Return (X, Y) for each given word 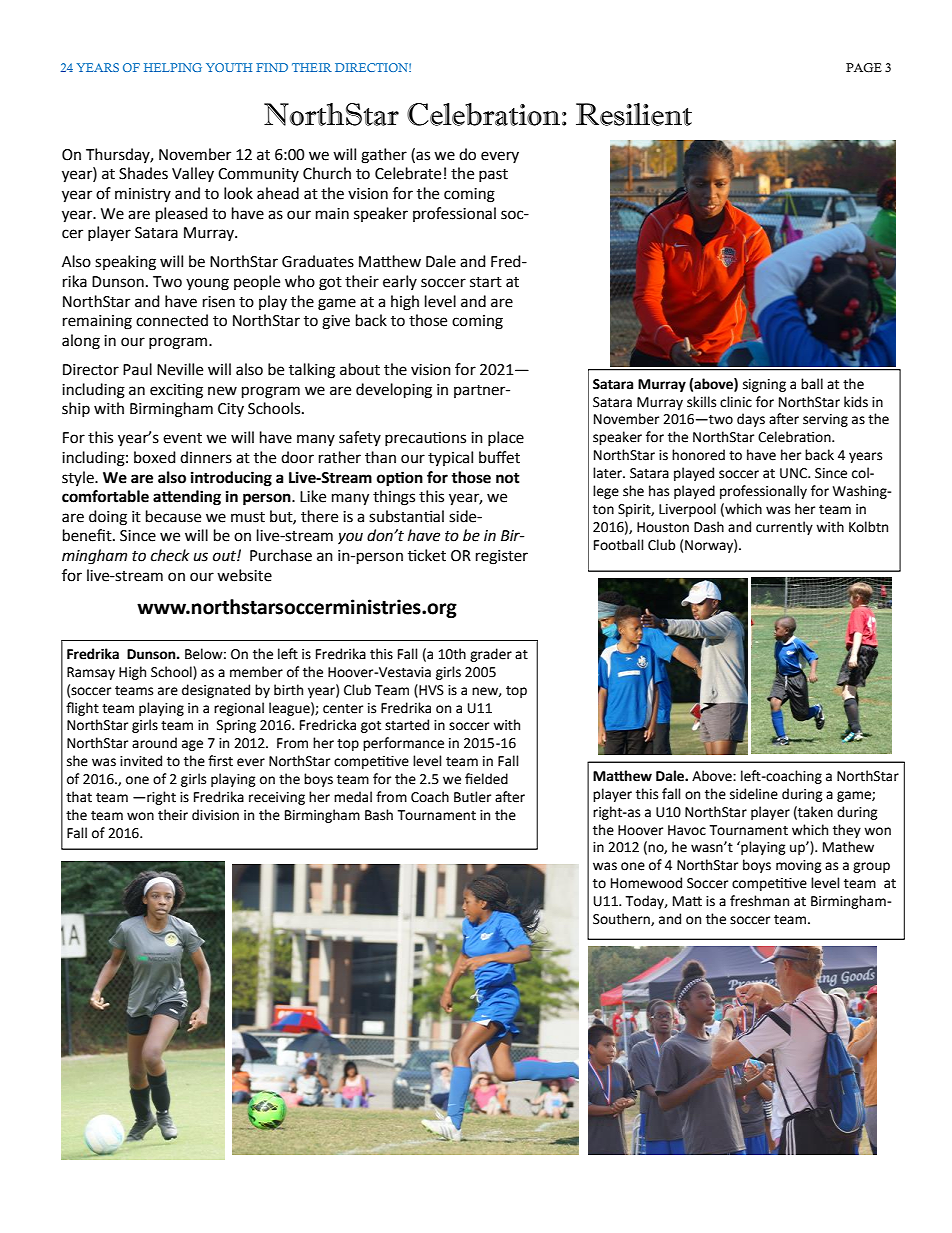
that (79, 797)
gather (384, 156)
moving (799, 866)
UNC (795, 473)
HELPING (173, 67)
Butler (472, 797)
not (508, 478)
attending (187, 498)
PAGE (864, 68)
